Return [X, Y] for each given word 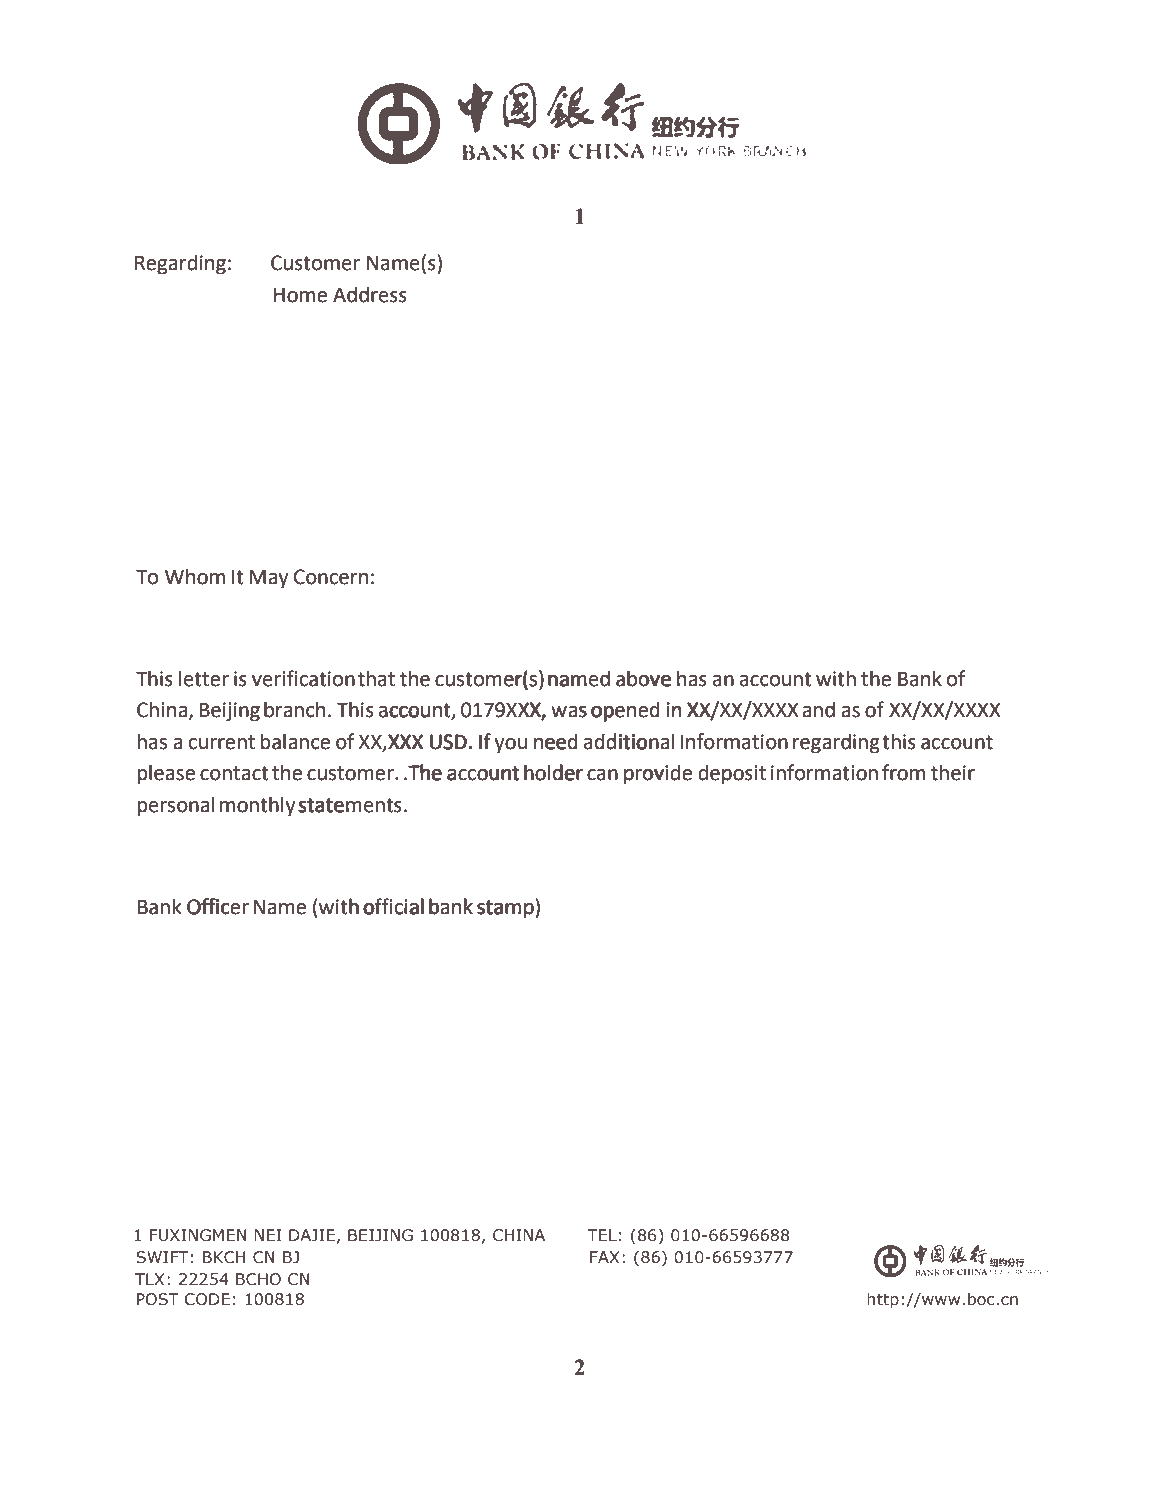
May [268, 579]
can [601, 776]
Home [300, 295]
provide [658, 774]
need [556, 742]
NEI [268, 1235]
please [166, 774]
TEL [602, 1235]
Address [370, 294]
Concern [331, 577]
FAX [604, 1257]
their [953, 772]
